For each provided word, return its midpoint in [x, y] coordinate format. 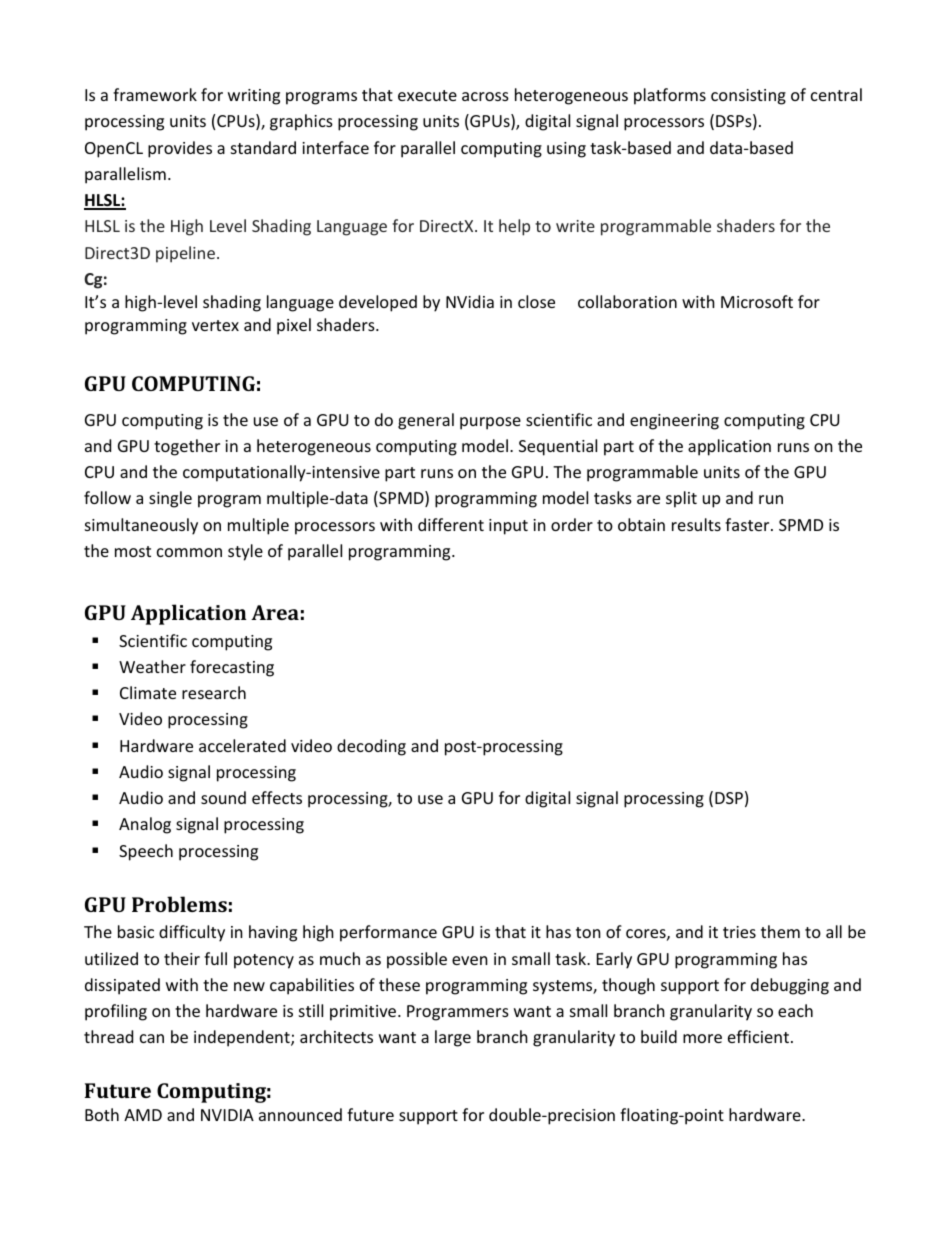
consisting [748, 97]
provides [180, 149]
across [485, 96]
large [453, 1038]
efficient [758, 1036]
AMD [143, 1115]
